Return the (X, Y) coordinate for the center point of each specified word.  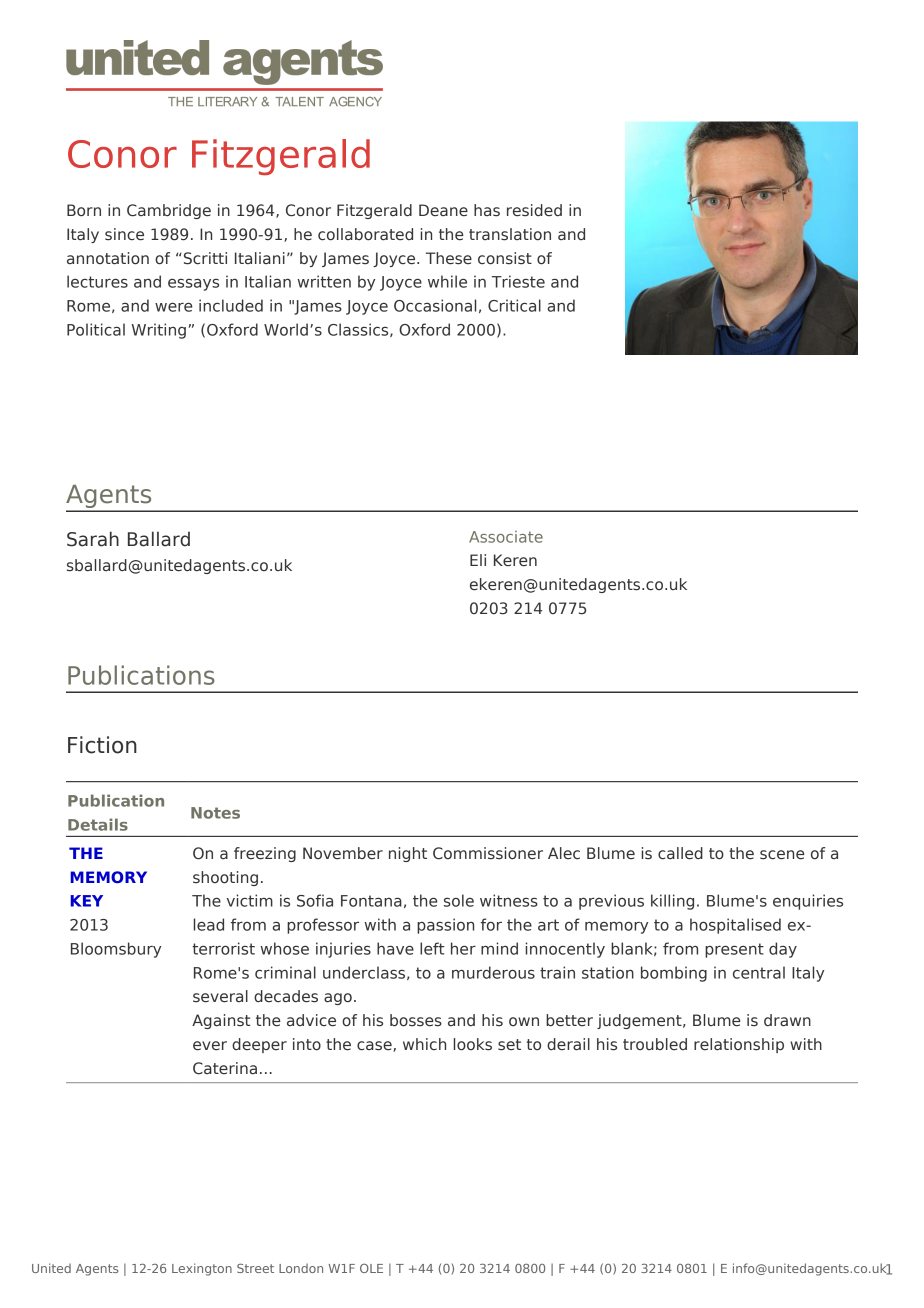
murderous (493, 972)
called (680, 853)
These (449, 258)
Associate (506, 537)
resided (534, 210)
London (301, 1268)
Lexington (202, 1269)
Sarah (93, 539)
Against (221, 1021)
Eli (478, 560)
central (759, 972)
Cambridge (169, 211)
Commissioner (488, 853)
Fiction (102, 745)
